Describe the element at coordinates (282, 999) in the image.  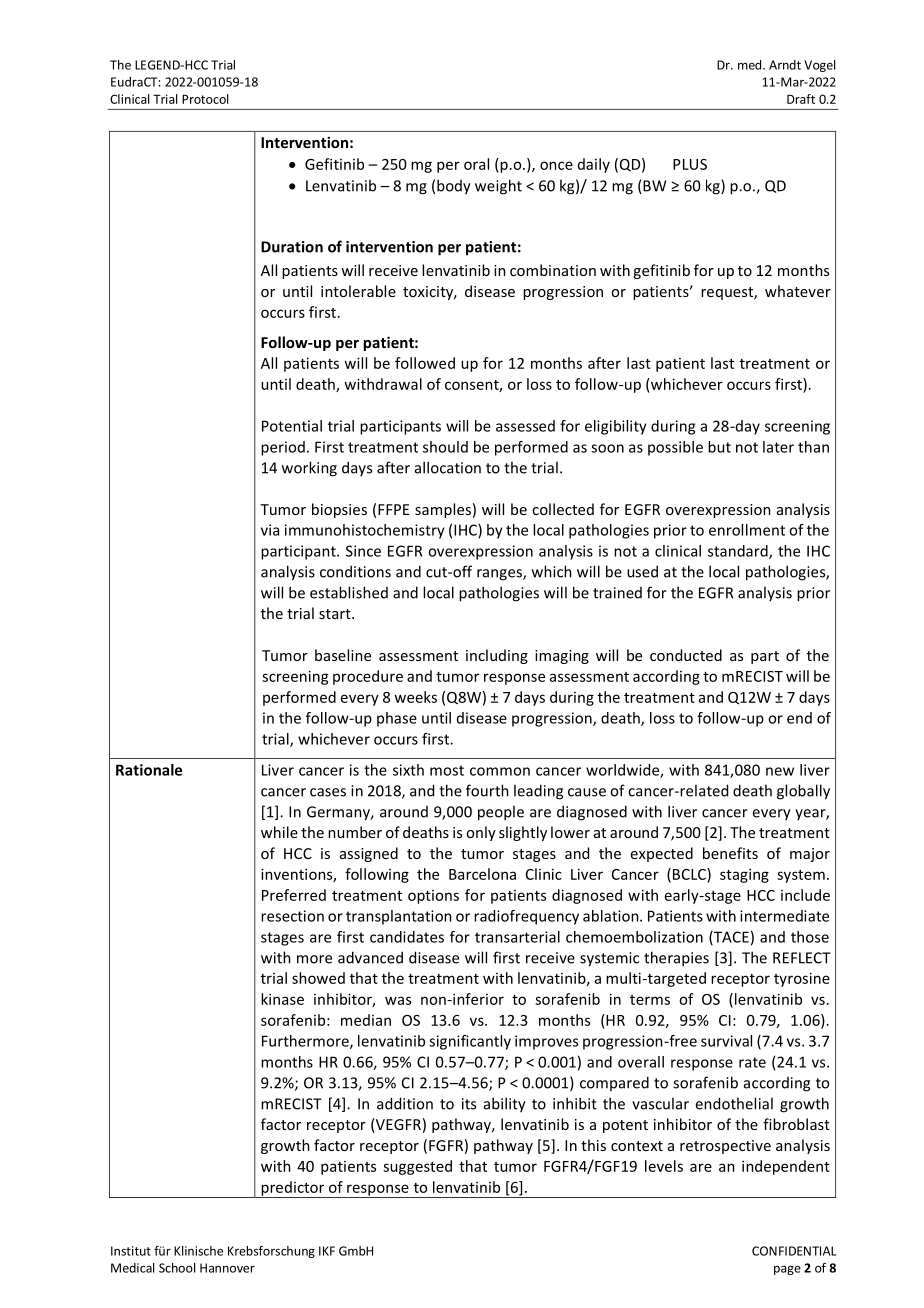
I see `kinase` at that location.
